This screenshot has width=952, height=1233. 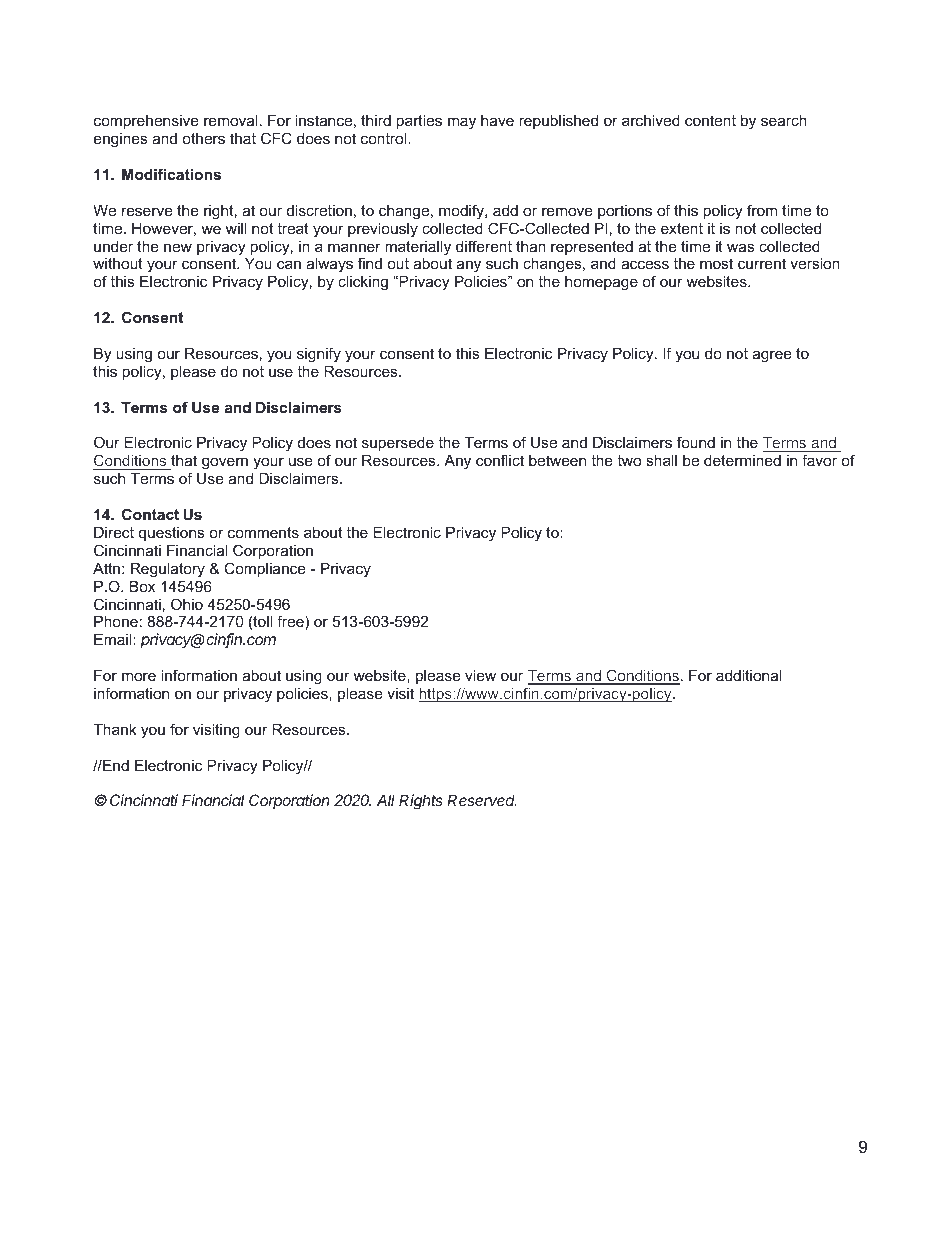 What do you see at coordinates (139, 676) in the screenshot?
I see `more` at bounding box center [139, 676].
